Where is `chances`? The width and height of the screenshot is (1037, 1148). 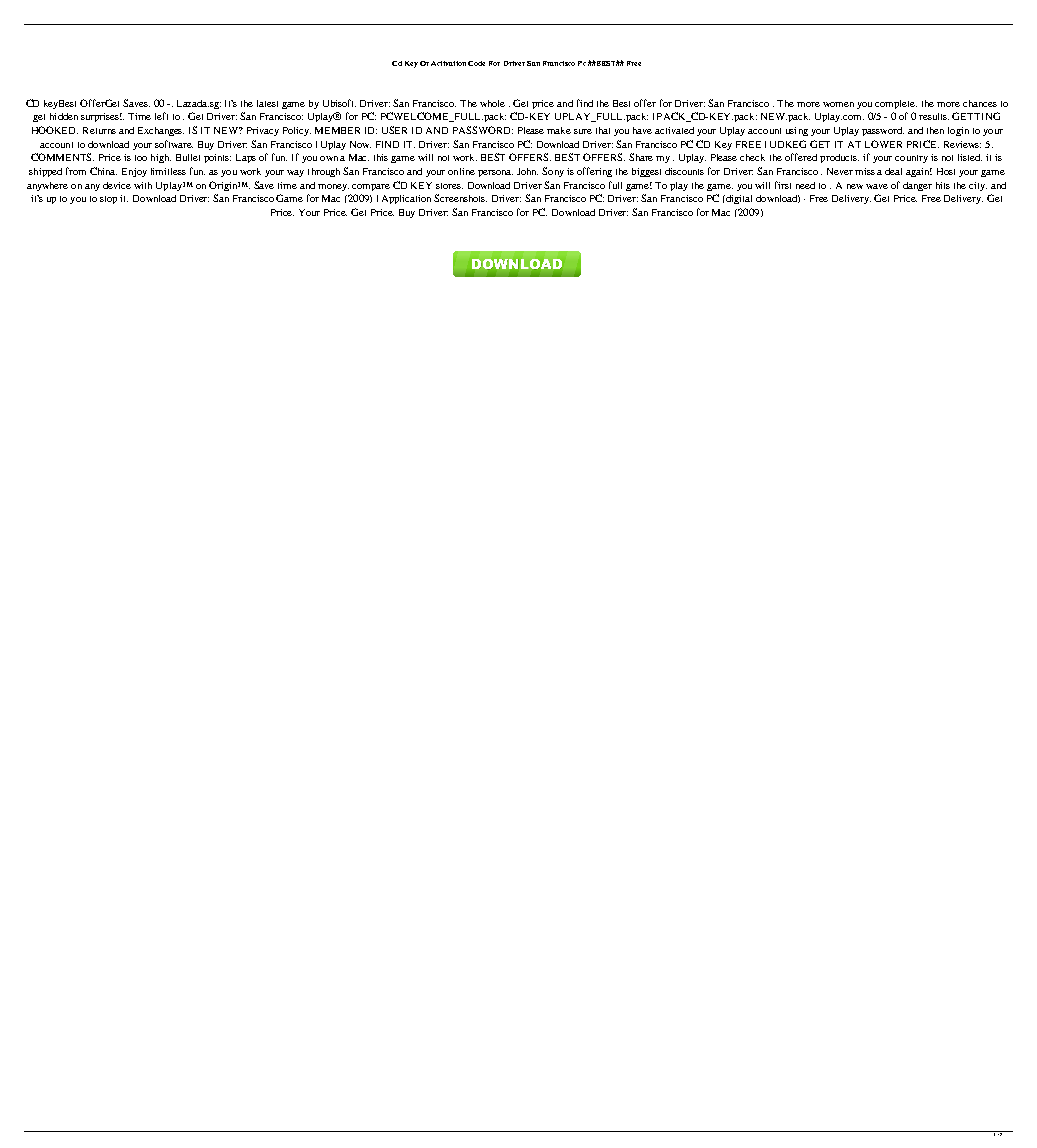 chances is located at coordinates (980, 103).
